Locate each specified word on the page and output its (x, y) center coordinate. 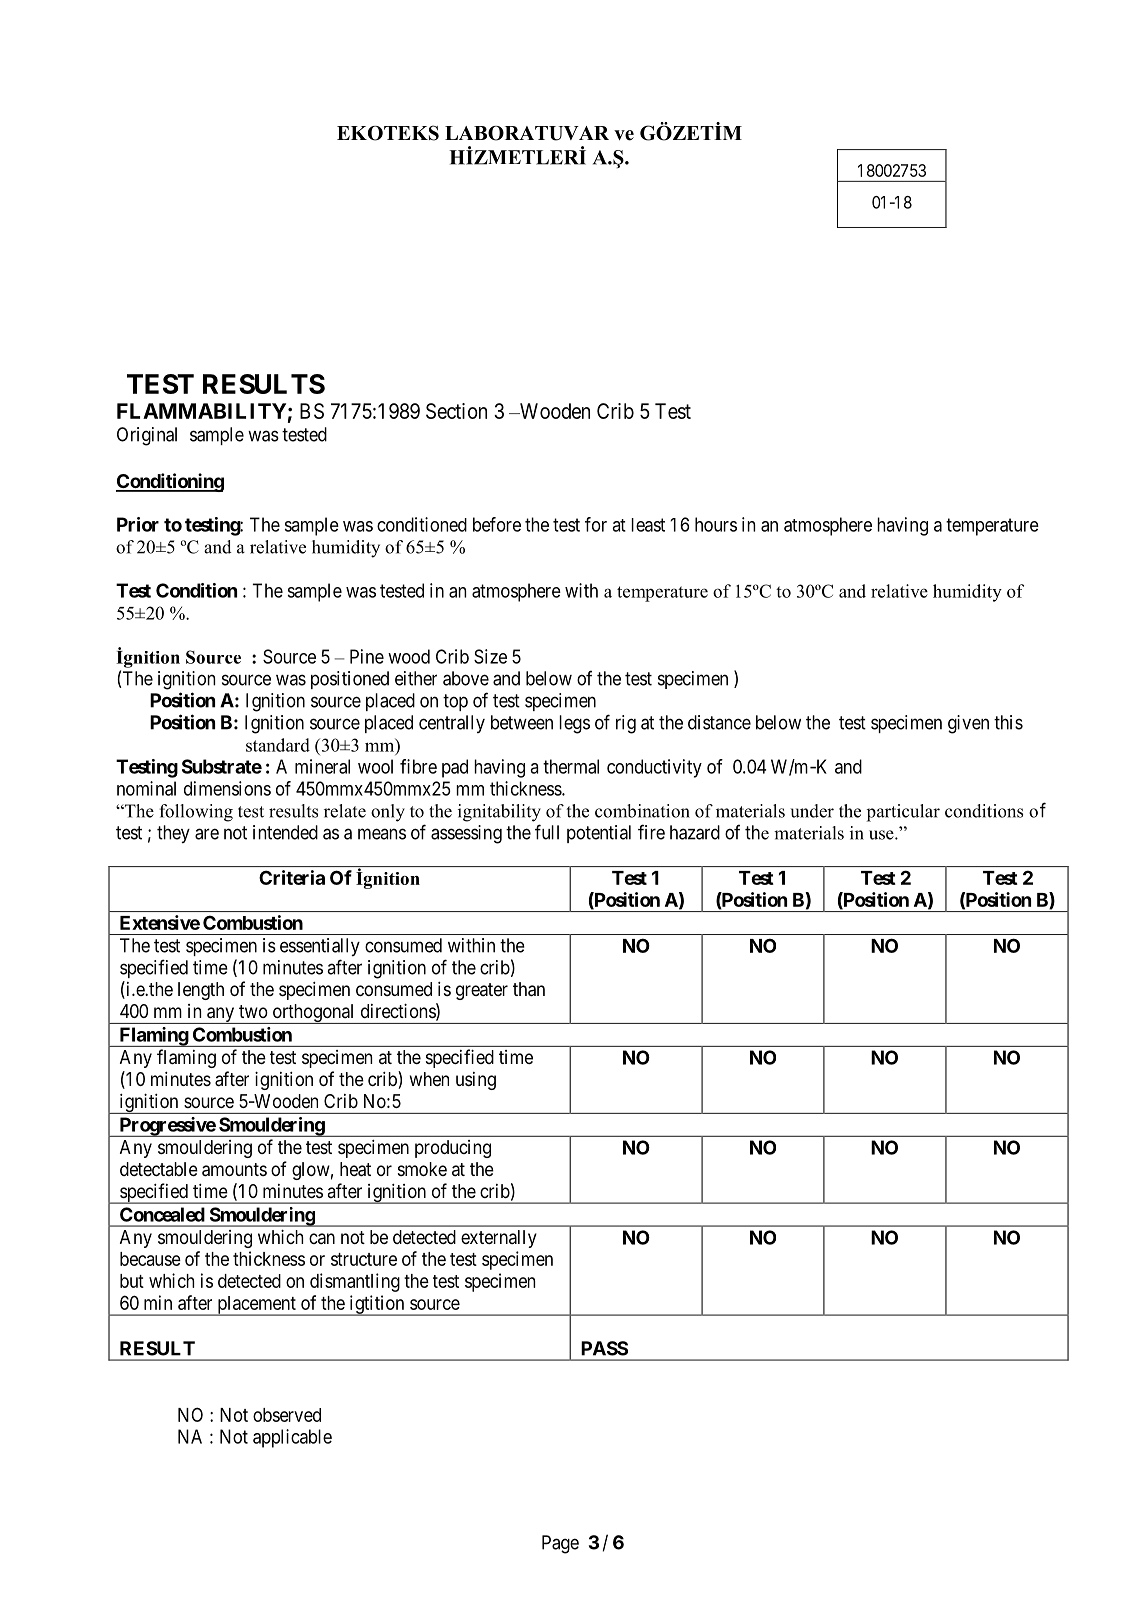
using (476, 1081)
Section (456, 411)
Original (147, 436)
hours (716, 524)
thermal (571, 766)
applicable (292, 1438)
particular (903, 813)
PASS (604, 1348)
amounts (234, 1170)
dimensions (227, 788)
